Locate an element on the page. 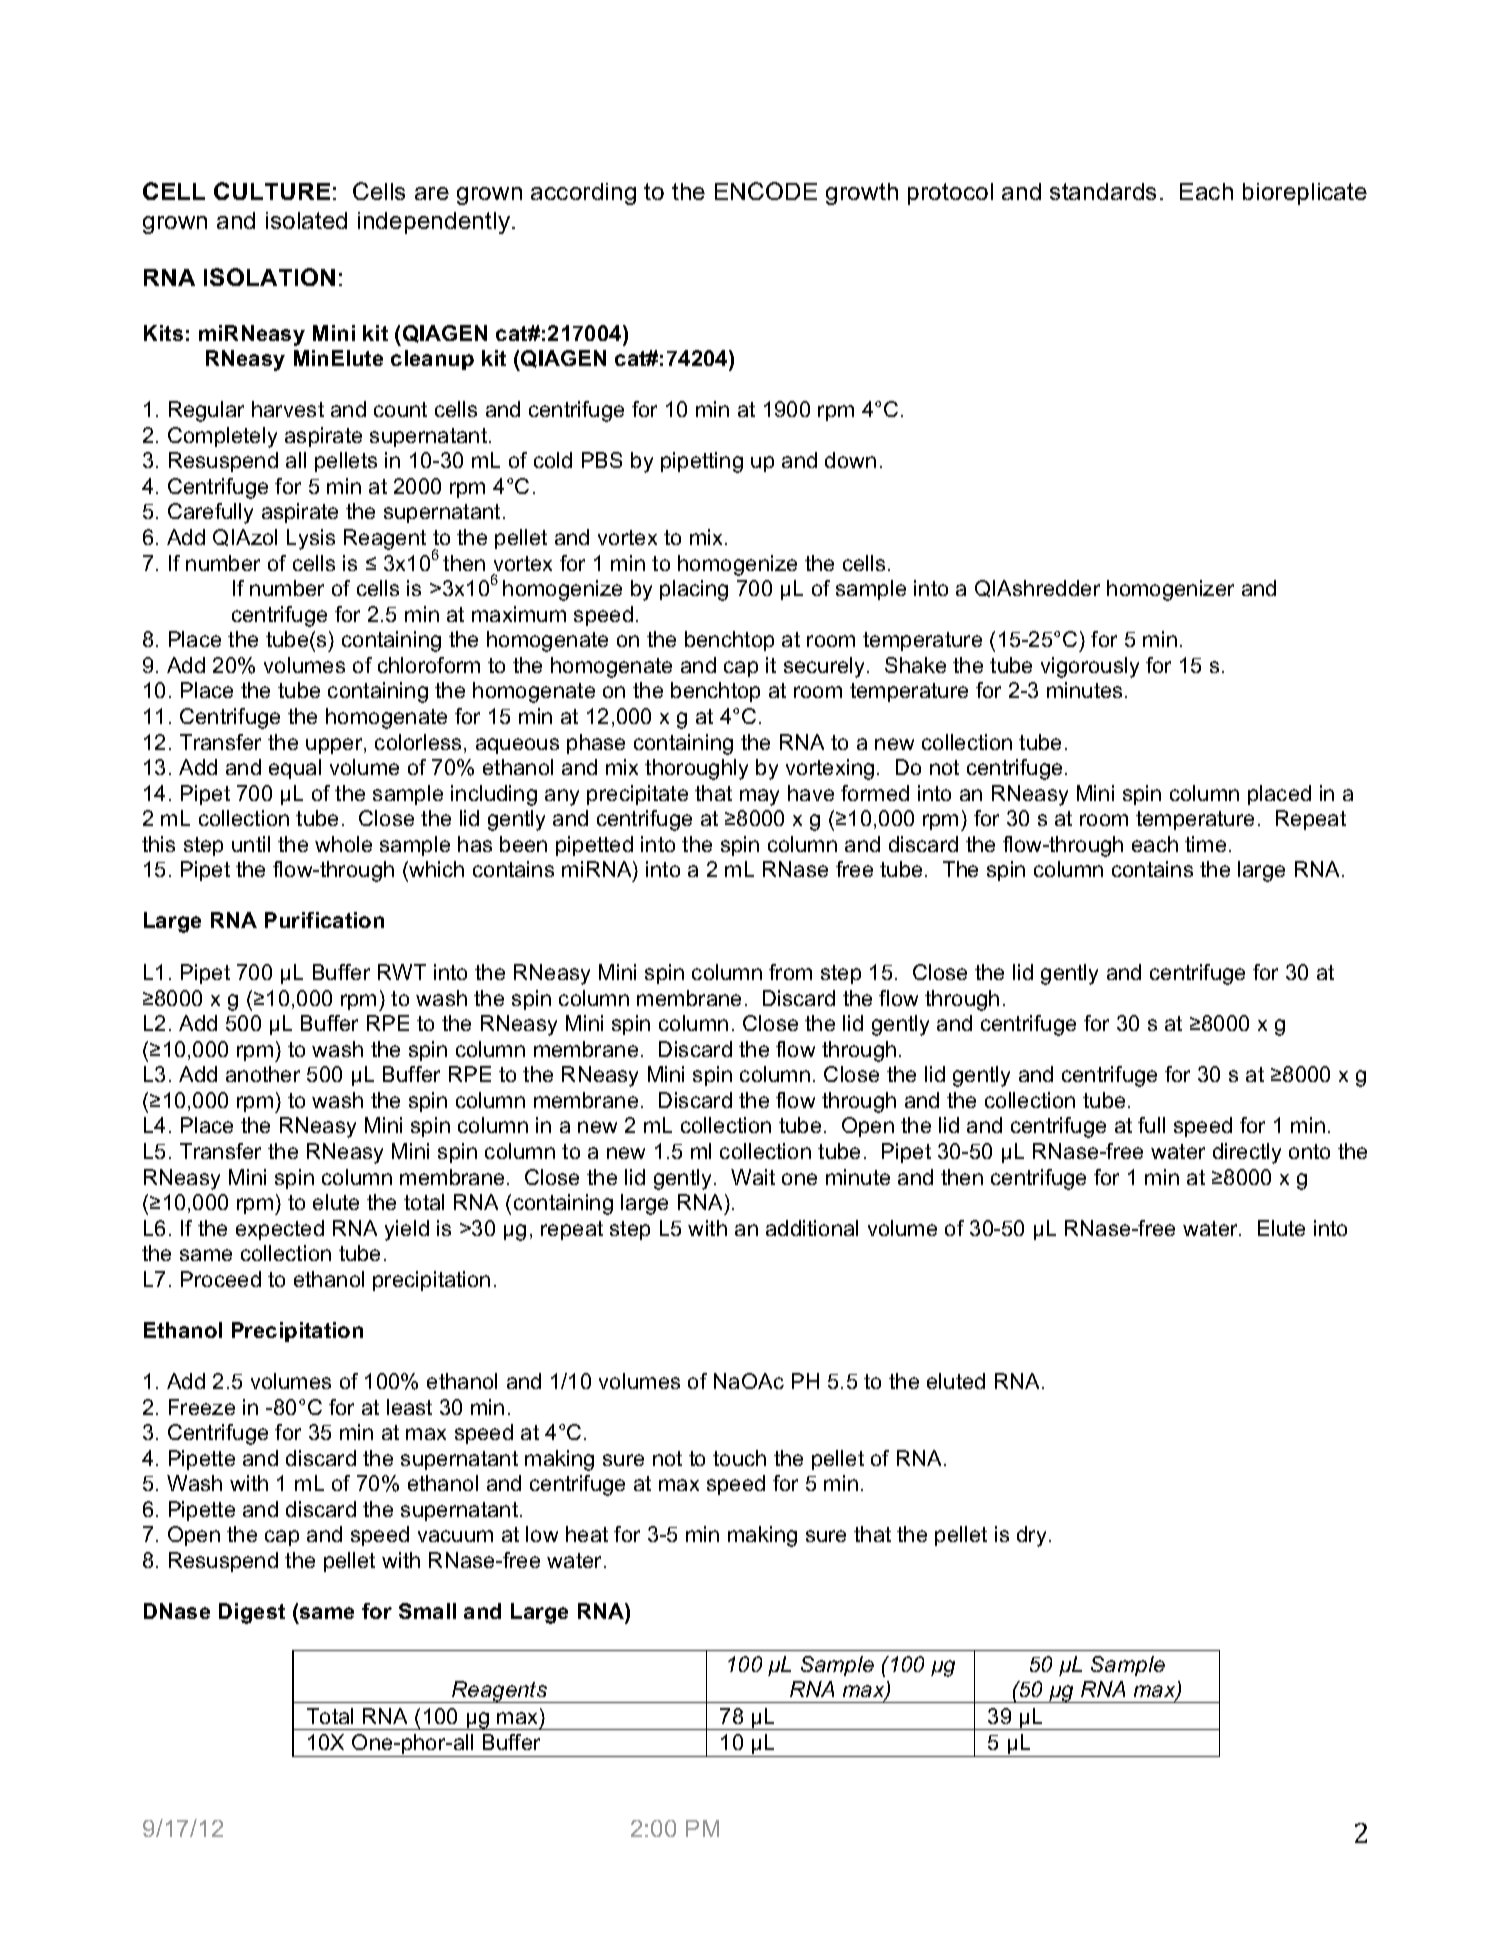 This image has height=1957, width=1512. Purification is located at coordinates (324, 920).
